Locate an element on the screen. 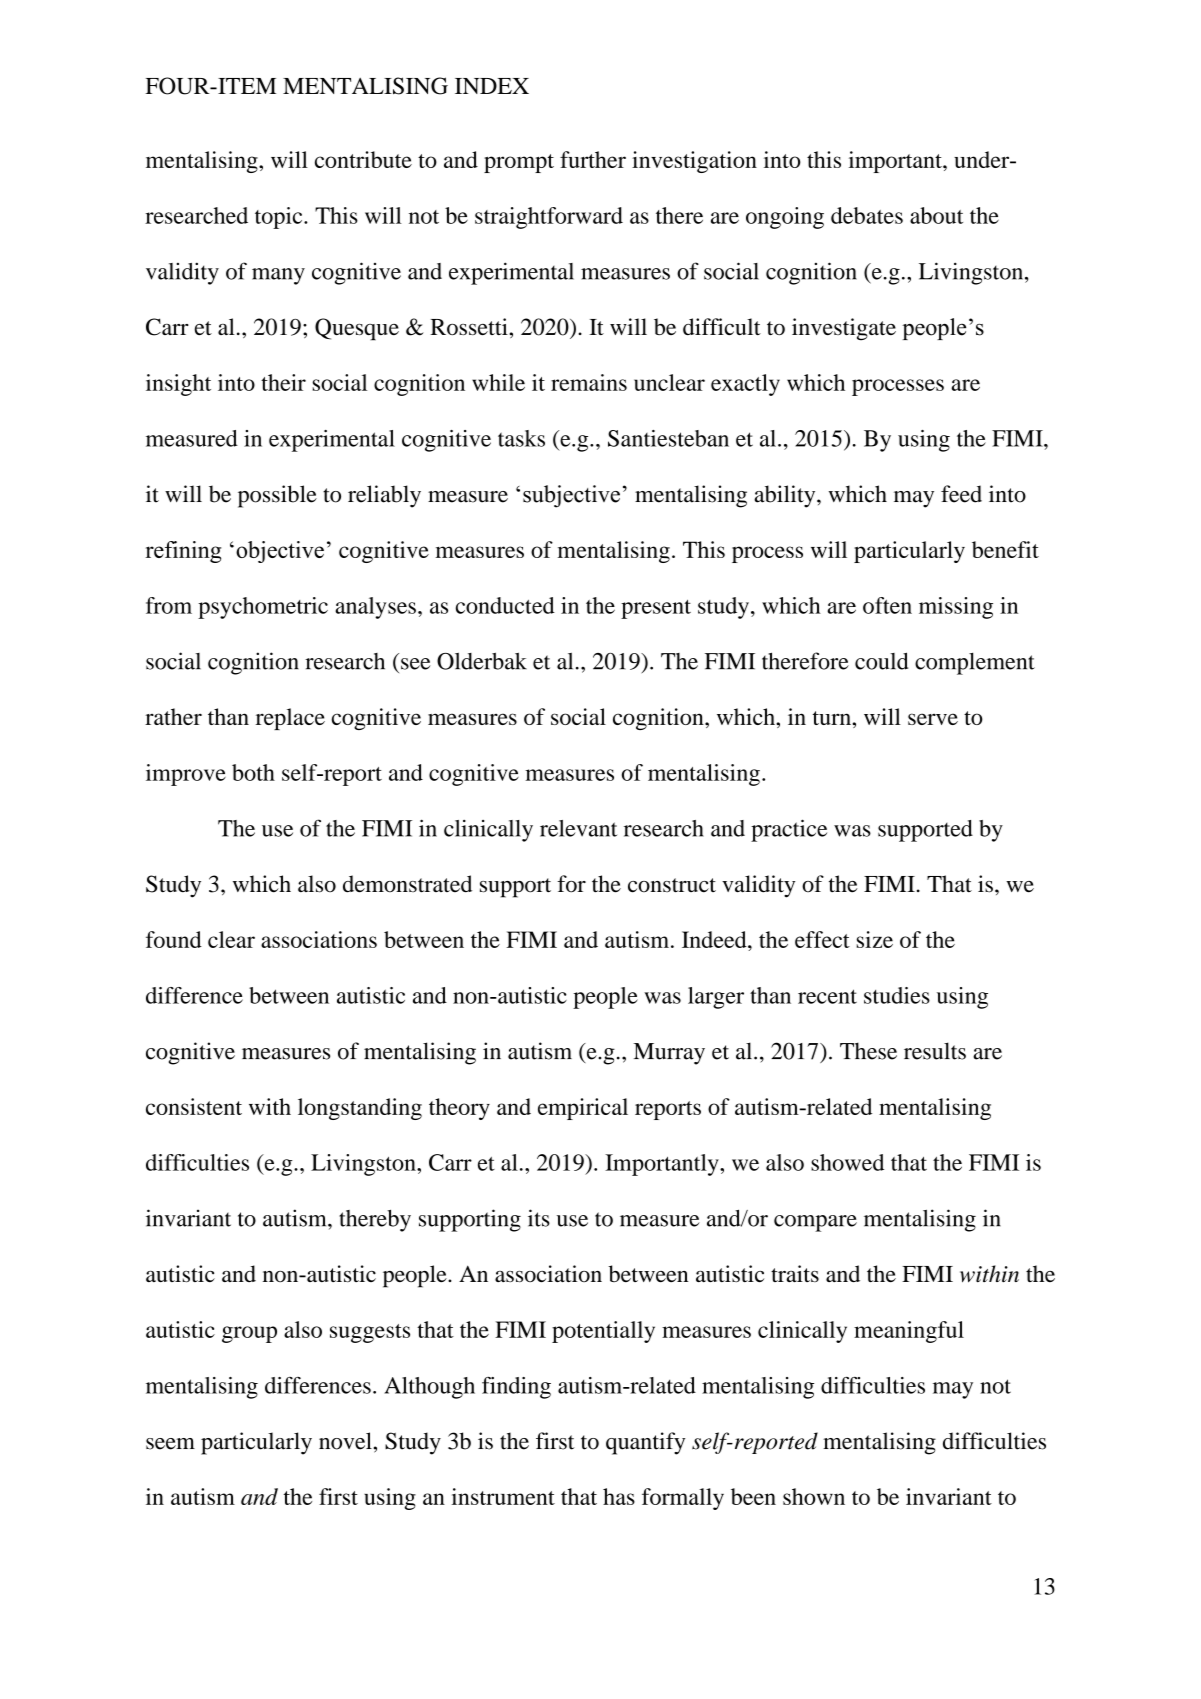  further is located at coordinates (593, 159).
